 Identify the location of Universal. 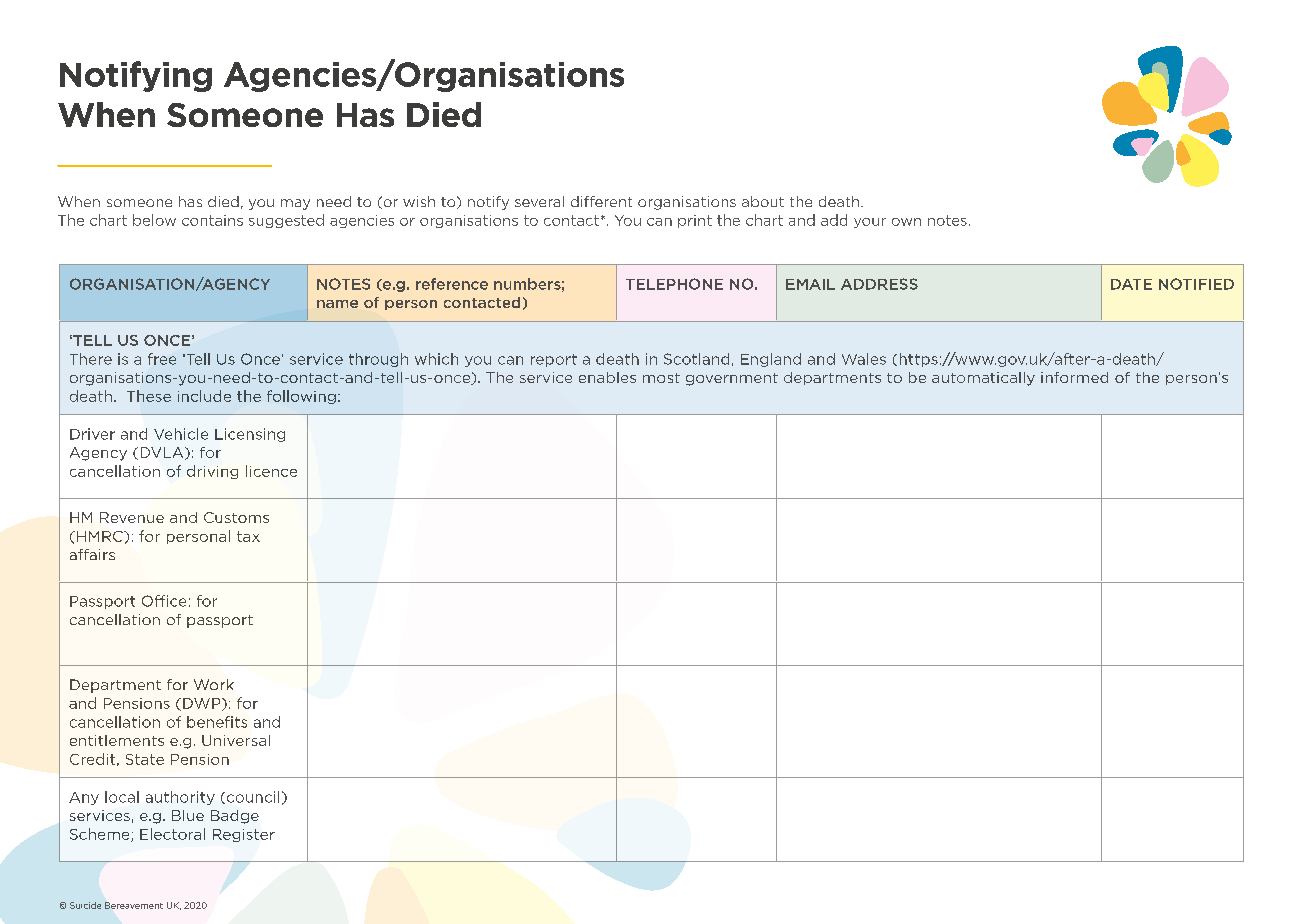
(236, 740).
